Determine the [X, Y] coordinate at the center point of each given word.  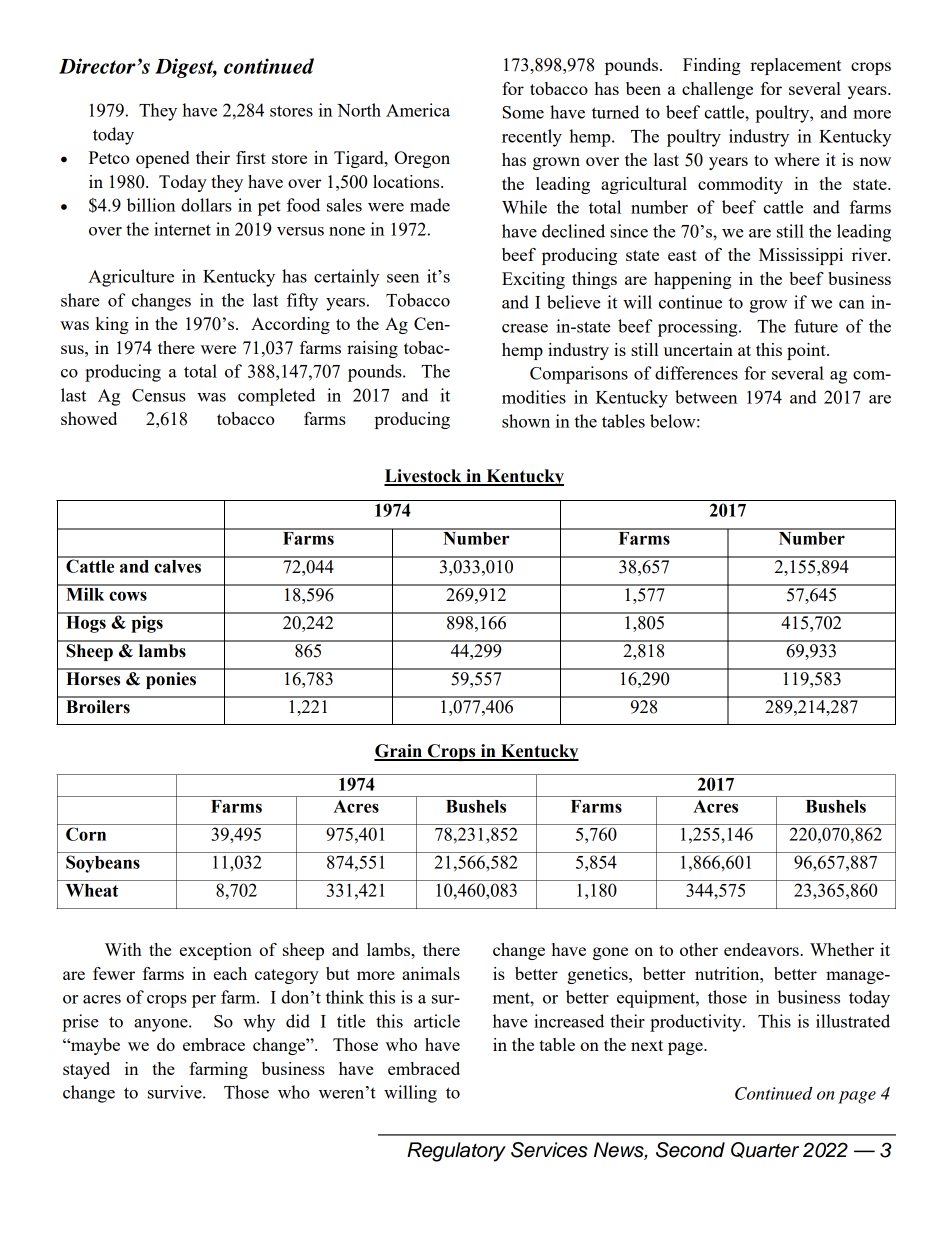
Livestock [424, 477]
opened [162, 159]
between [706, 397]
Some [523, 112]
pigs [147, 623]
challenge [717, 90]
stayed [86, 1070]
